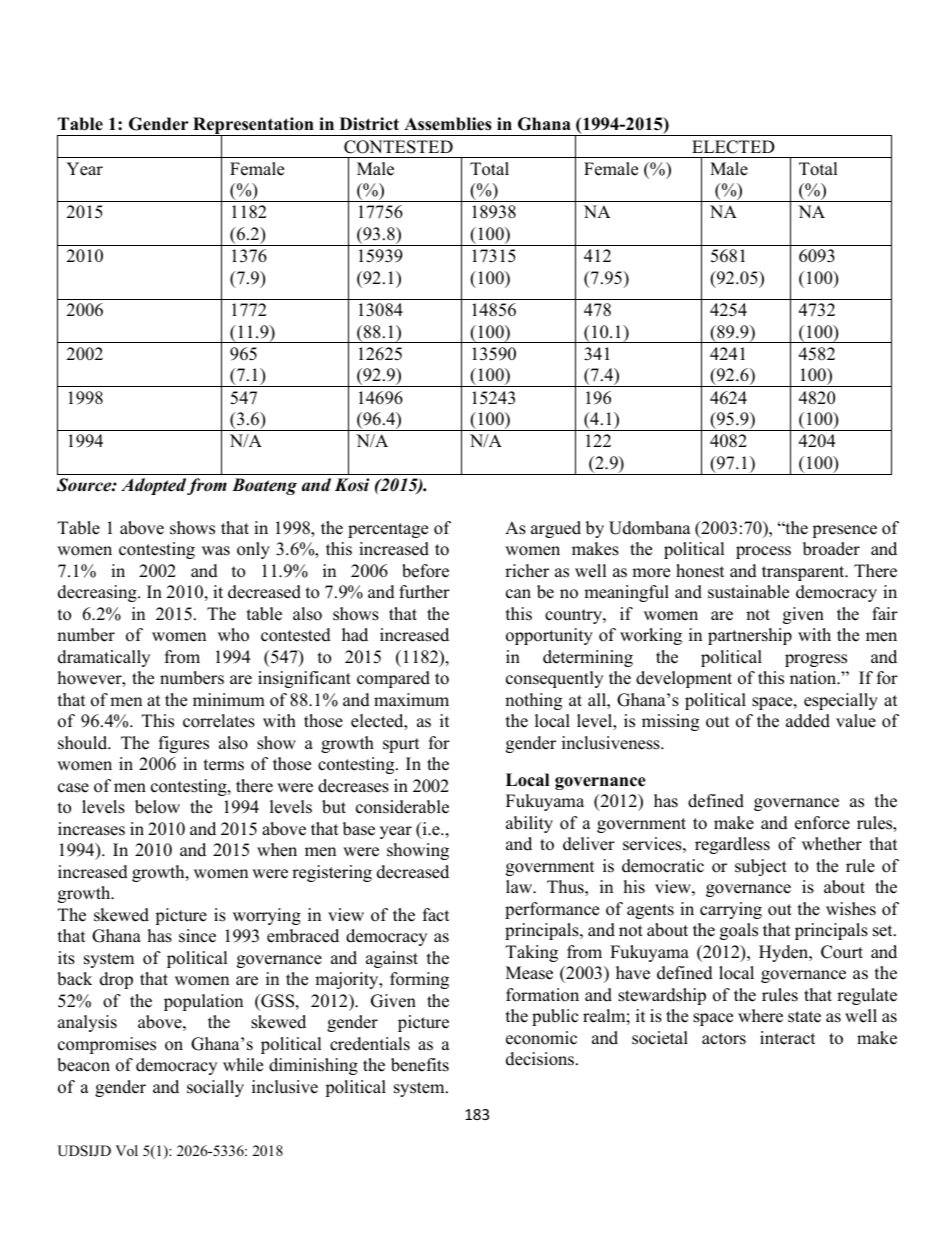  What do you see at coordinates (556, 529) in the screenshot?
I see `argued` at bounding box center [556, 529].
